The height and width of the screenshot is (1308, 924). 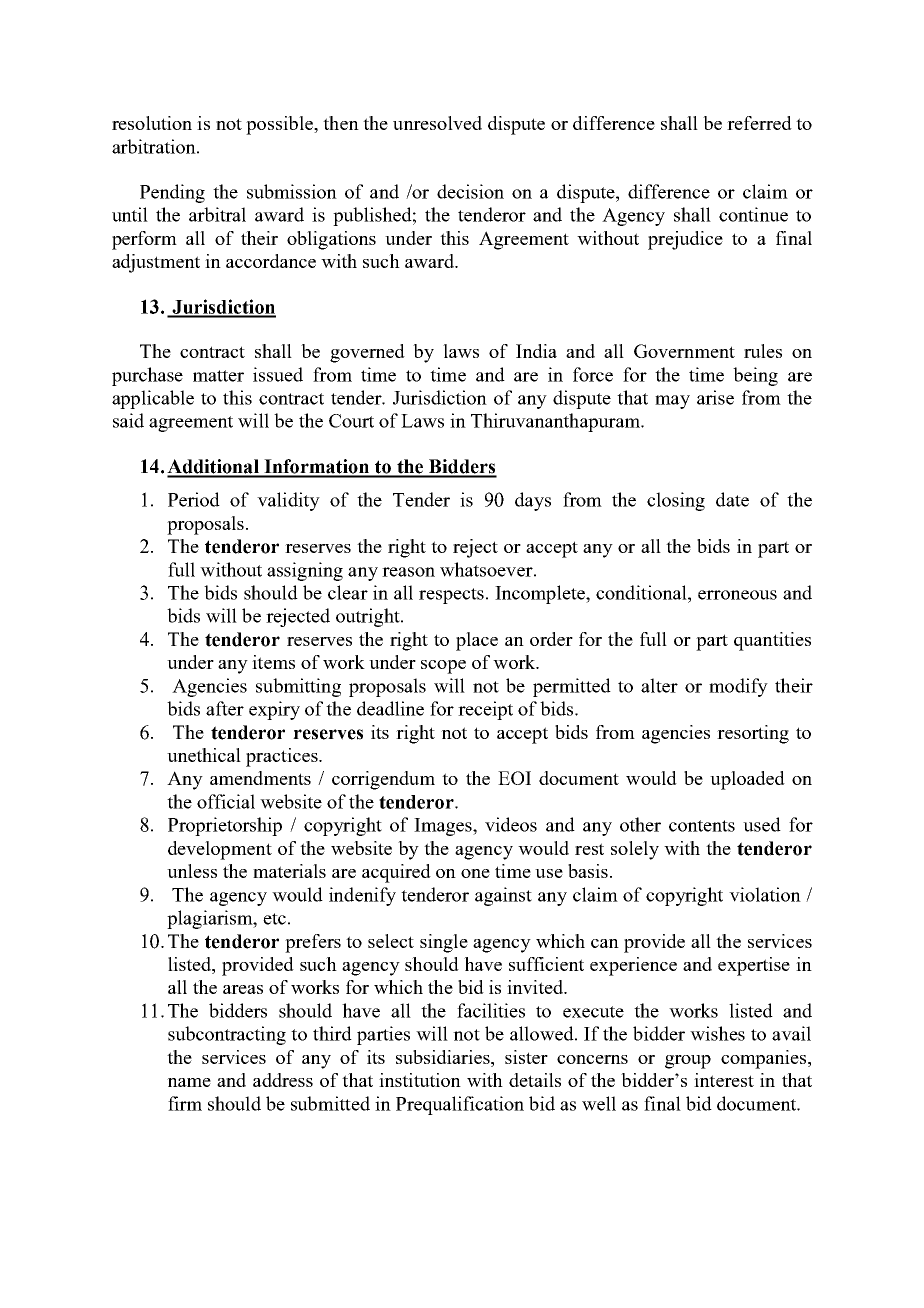 I want to click on unethical, so click(x=204, y=755).
